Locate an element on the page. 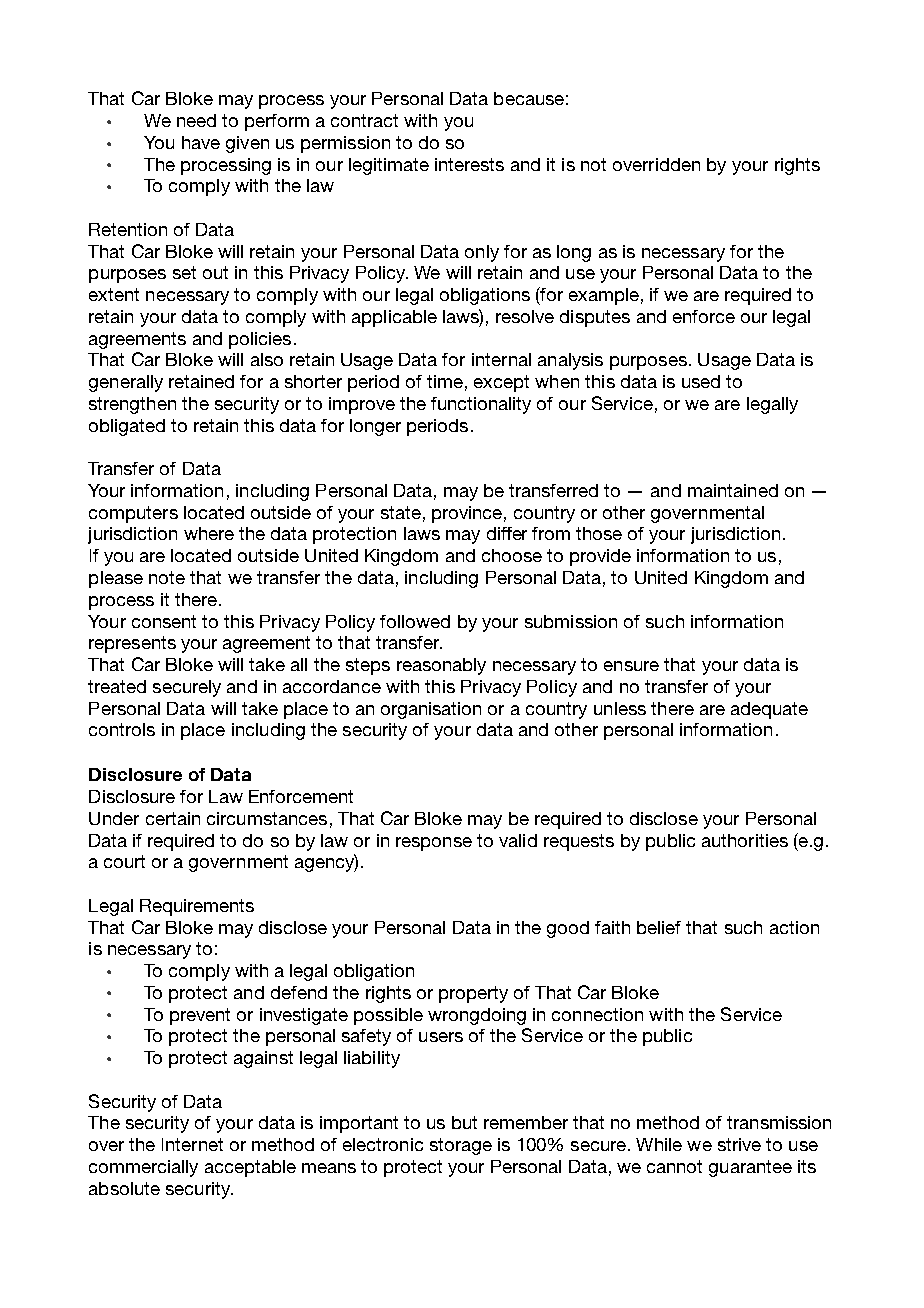 The image size is (924, 1308). consent is located at coordinates (164, 621).
